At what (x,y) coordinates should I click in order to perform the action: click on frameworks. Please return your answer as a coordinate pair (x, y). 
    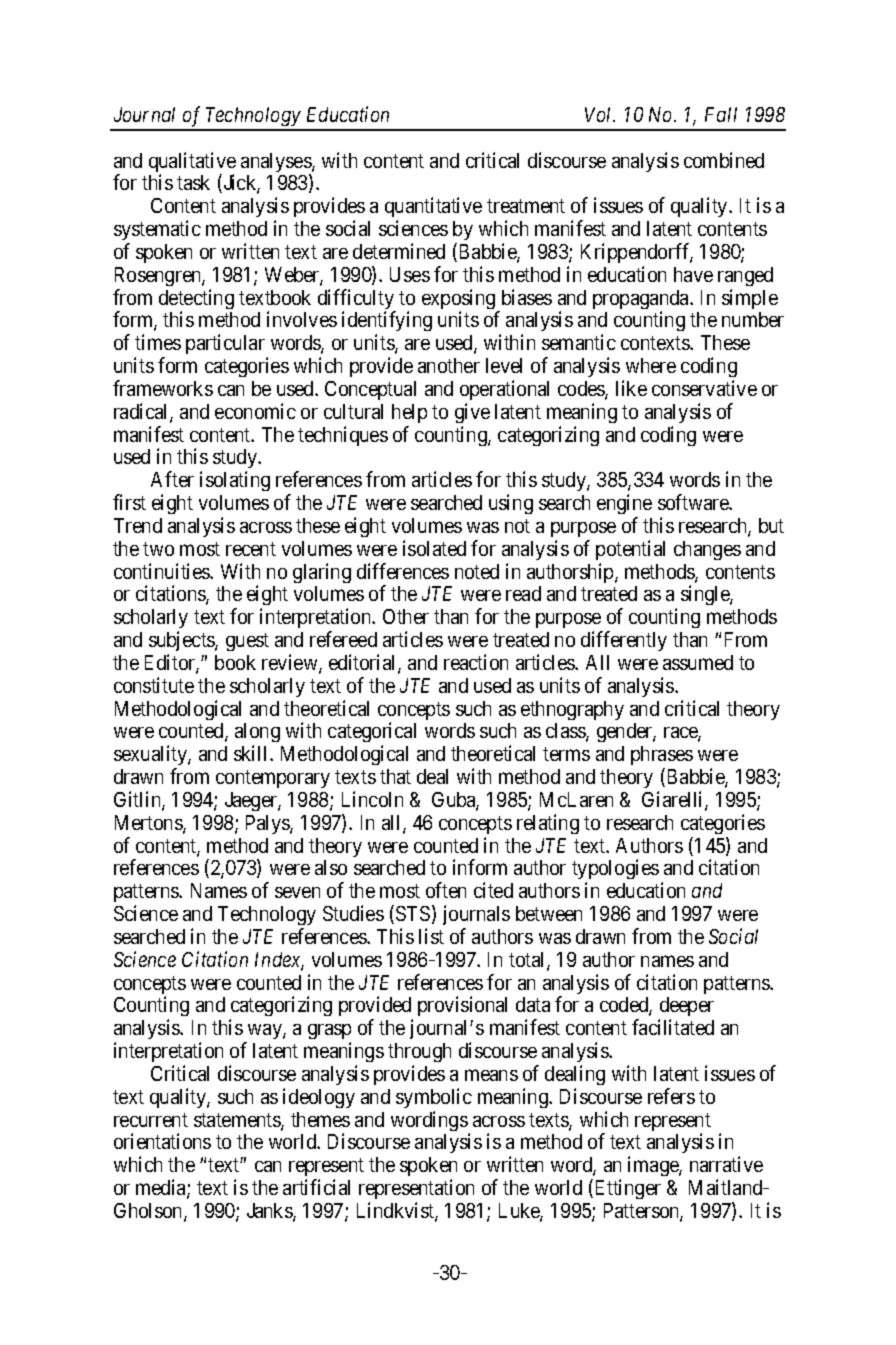
    Looking at the image, I should click on (163, 388).
